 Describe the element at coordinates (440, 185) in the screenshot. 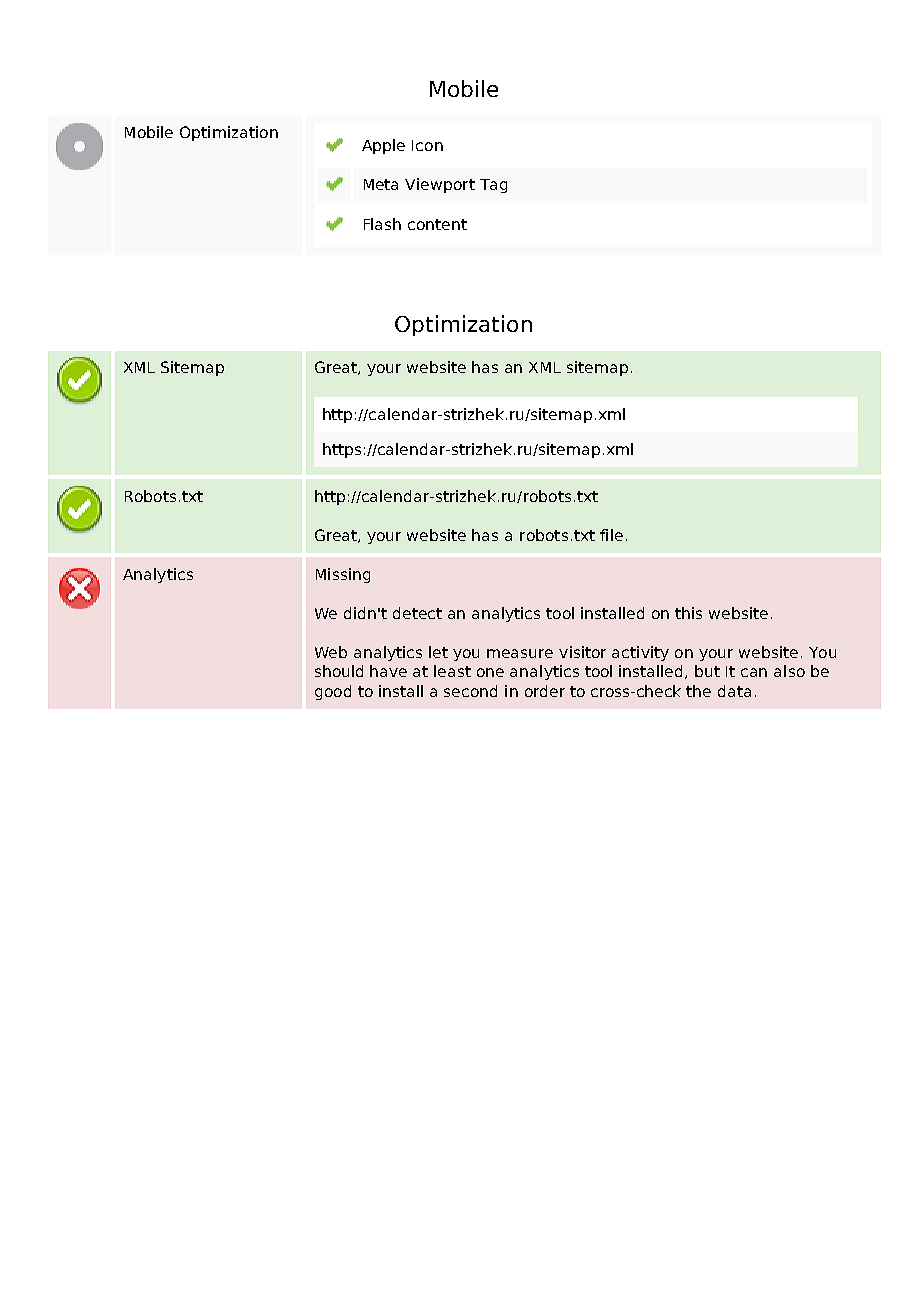

I see `Viewport` at that location.
